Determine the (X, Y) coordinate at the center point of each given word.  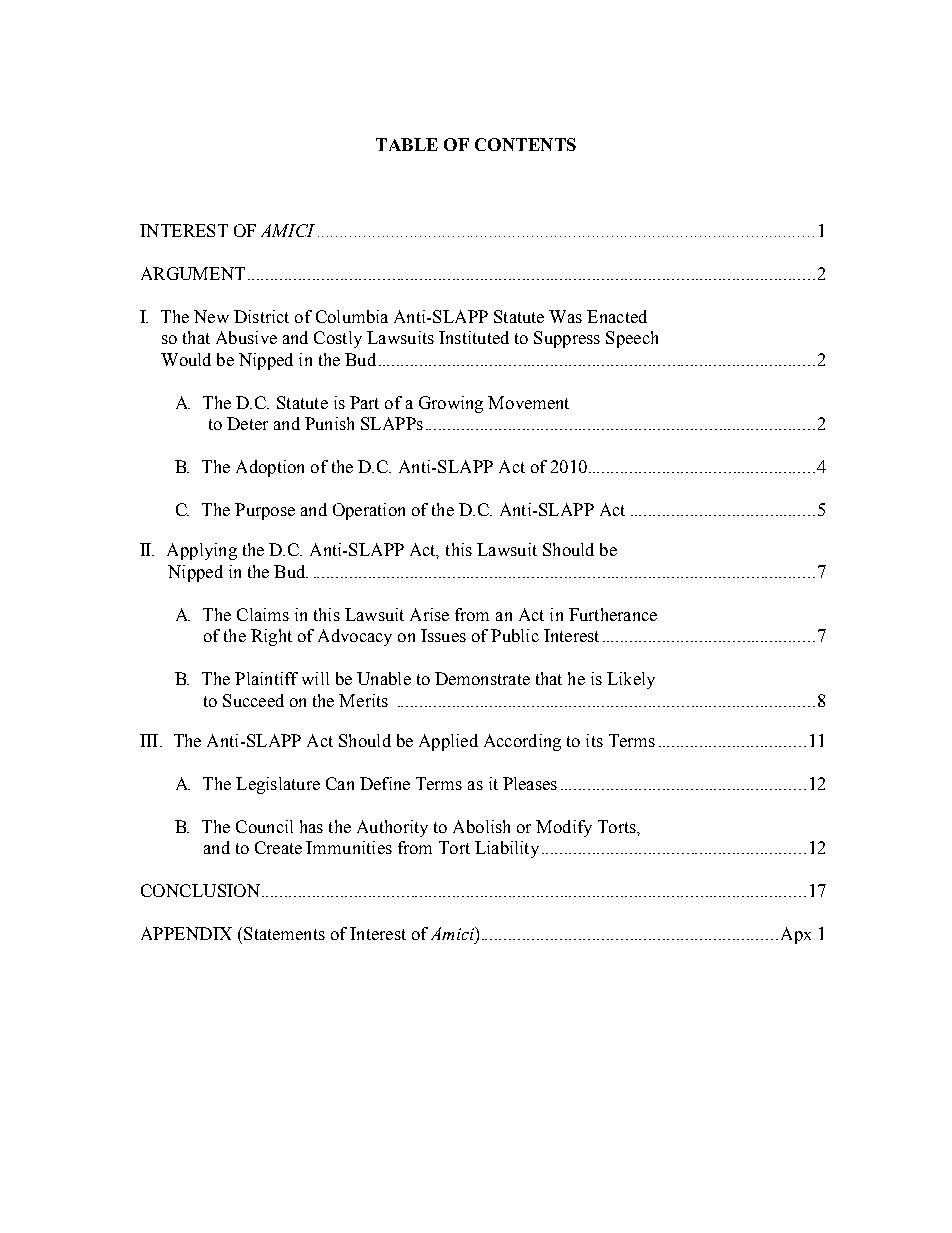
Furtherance (613, 614)
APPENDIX (186, 933)
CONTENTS (525, 144)
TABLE (407, 144)
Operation (369, 511)
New (211, 316)
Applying (202, 551)
